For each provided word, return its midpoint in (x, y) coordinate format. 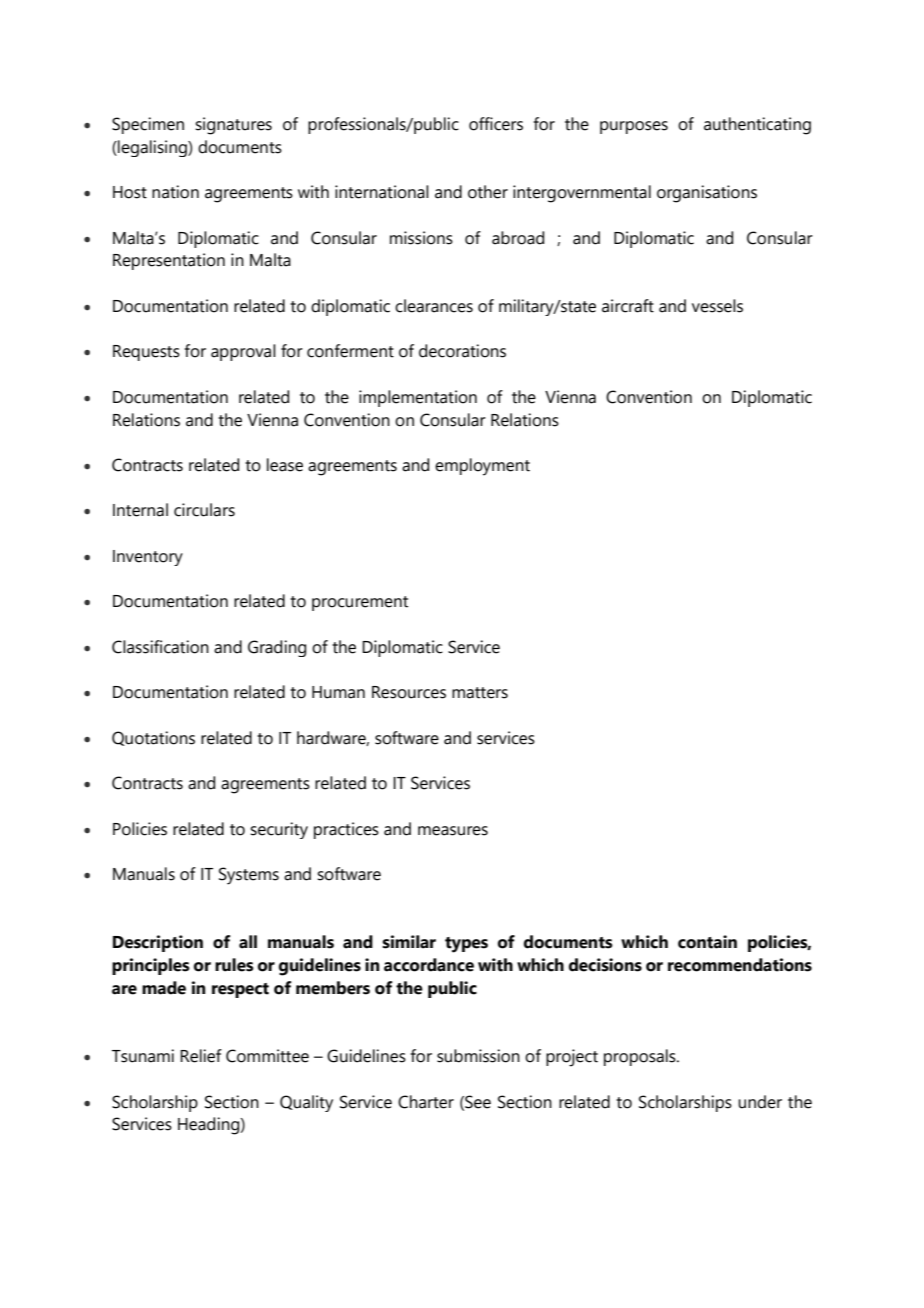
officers (496, 124)
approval (243, 352)
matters (480, 693)
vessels (717, 306)
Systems (249, 876)
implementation (418, 398)
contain (707, 942)
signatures (233, 126)
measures (453, 831)
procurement (360, 603)
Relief (201, 1056)
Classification (160, 647)
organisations (707, 194)
